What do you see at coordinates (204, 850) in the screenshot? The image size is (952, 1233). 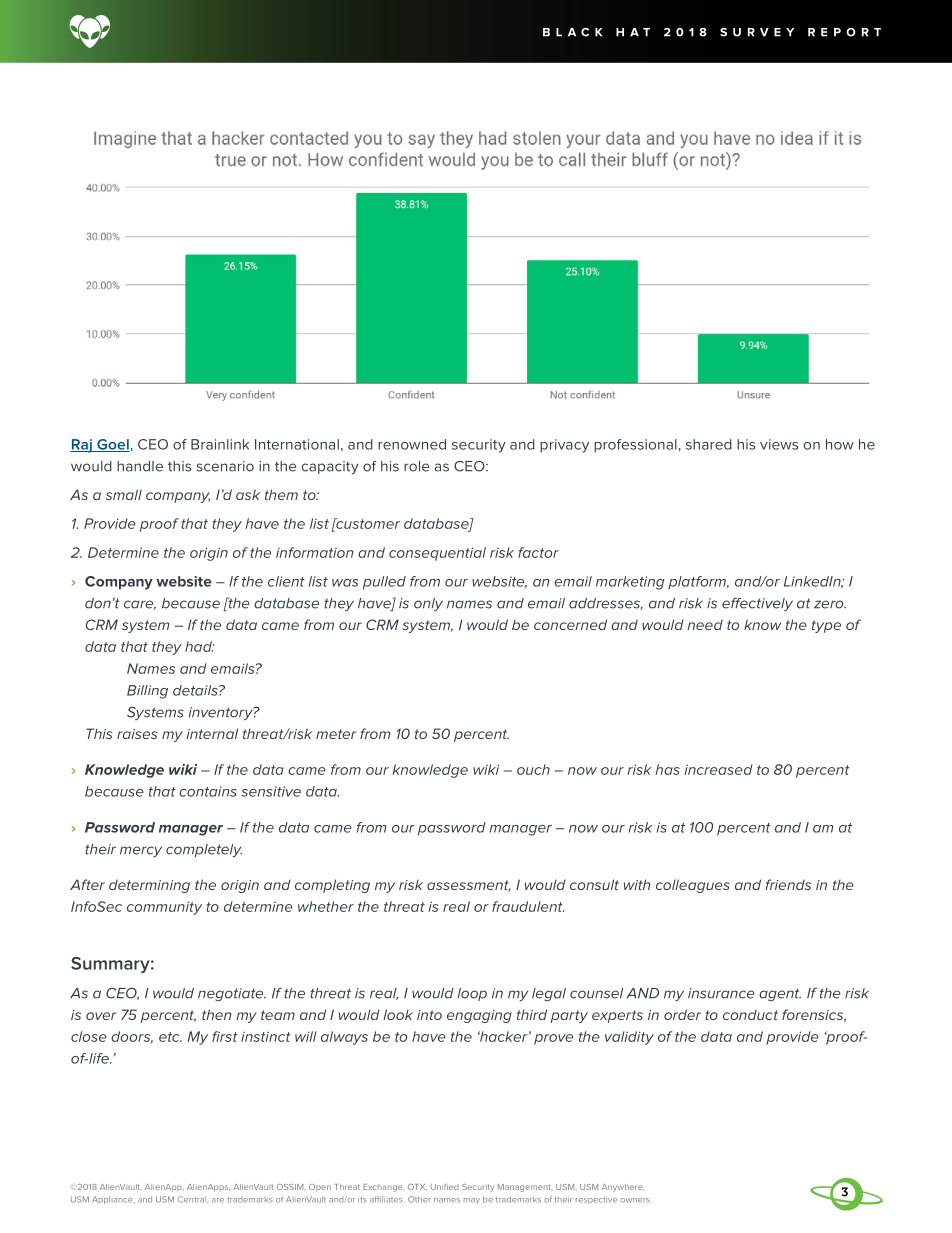 I see `completely` at bounding box center [204, 850].
